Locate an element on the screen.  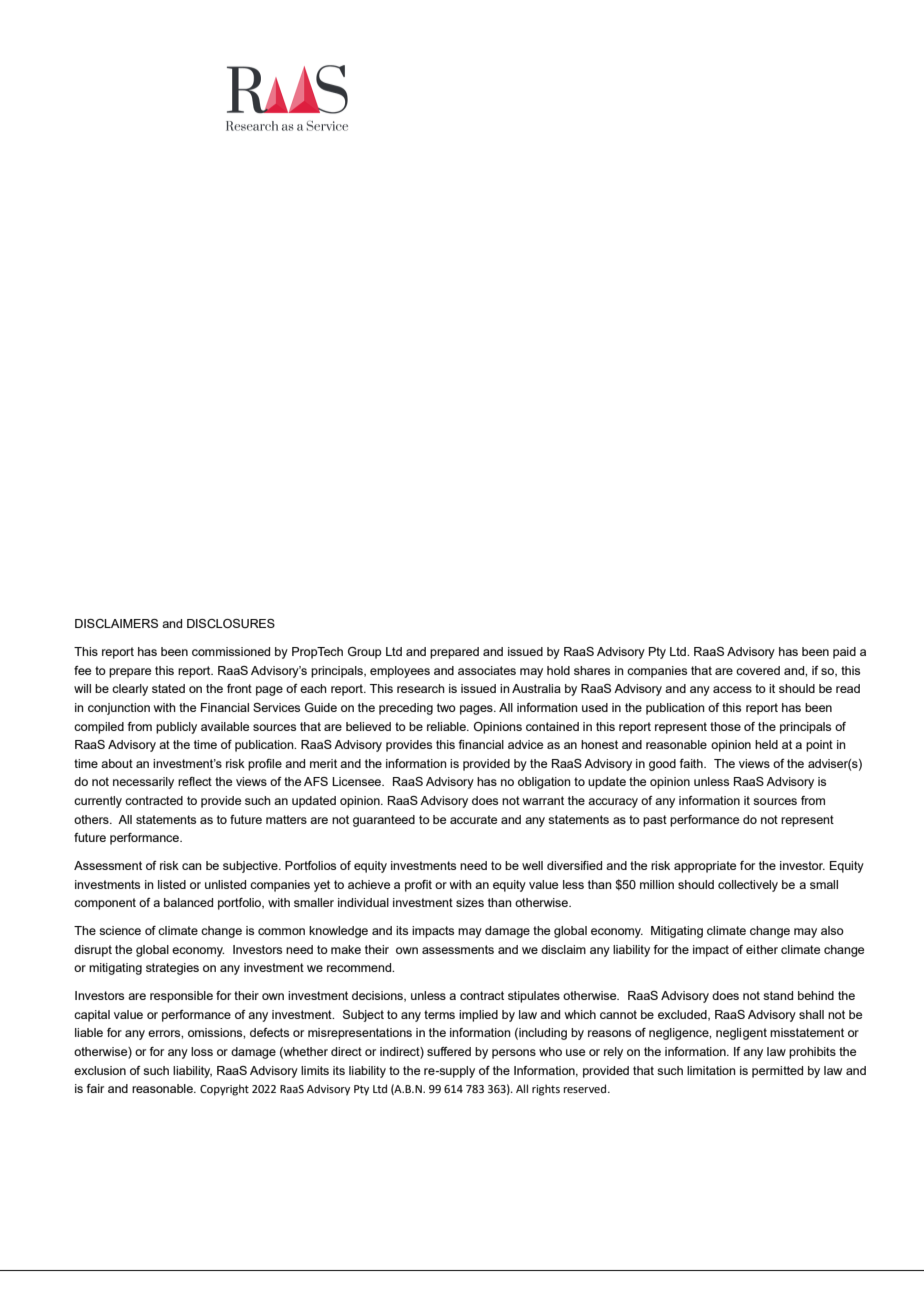
suffered is located at coordinates (449, 1051).
